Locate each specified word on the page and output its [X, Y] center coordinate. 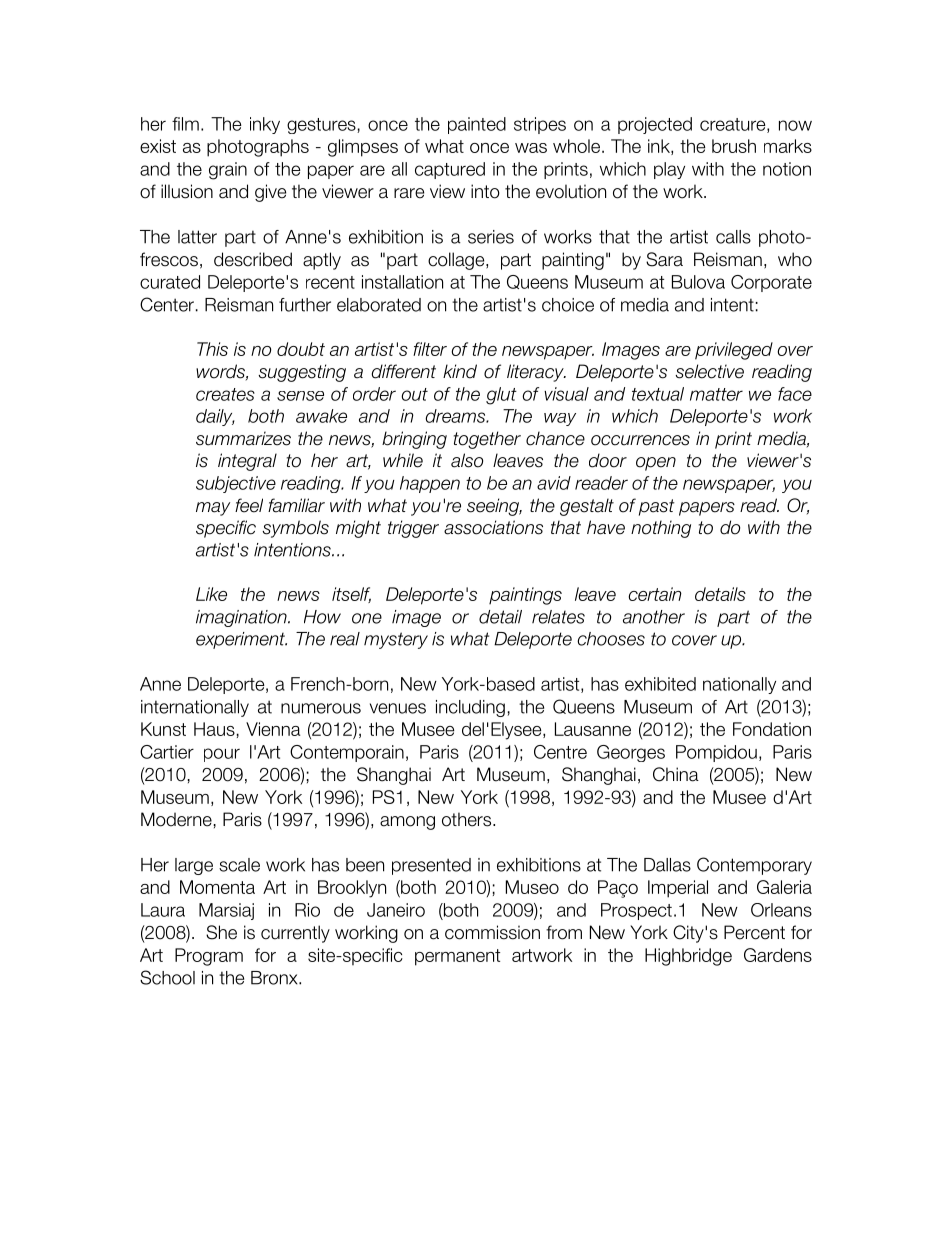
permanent [457, 957]
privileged [734, 351]
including [470, 708]
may [213, 509]
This [212, 349]
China [676, 774]
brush [734, 146]
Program [209, 957]
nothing [661, 529]
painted [477, 125]
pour [222, 755]
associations [493, 527]
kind [460, 371]
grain [228, 171]
